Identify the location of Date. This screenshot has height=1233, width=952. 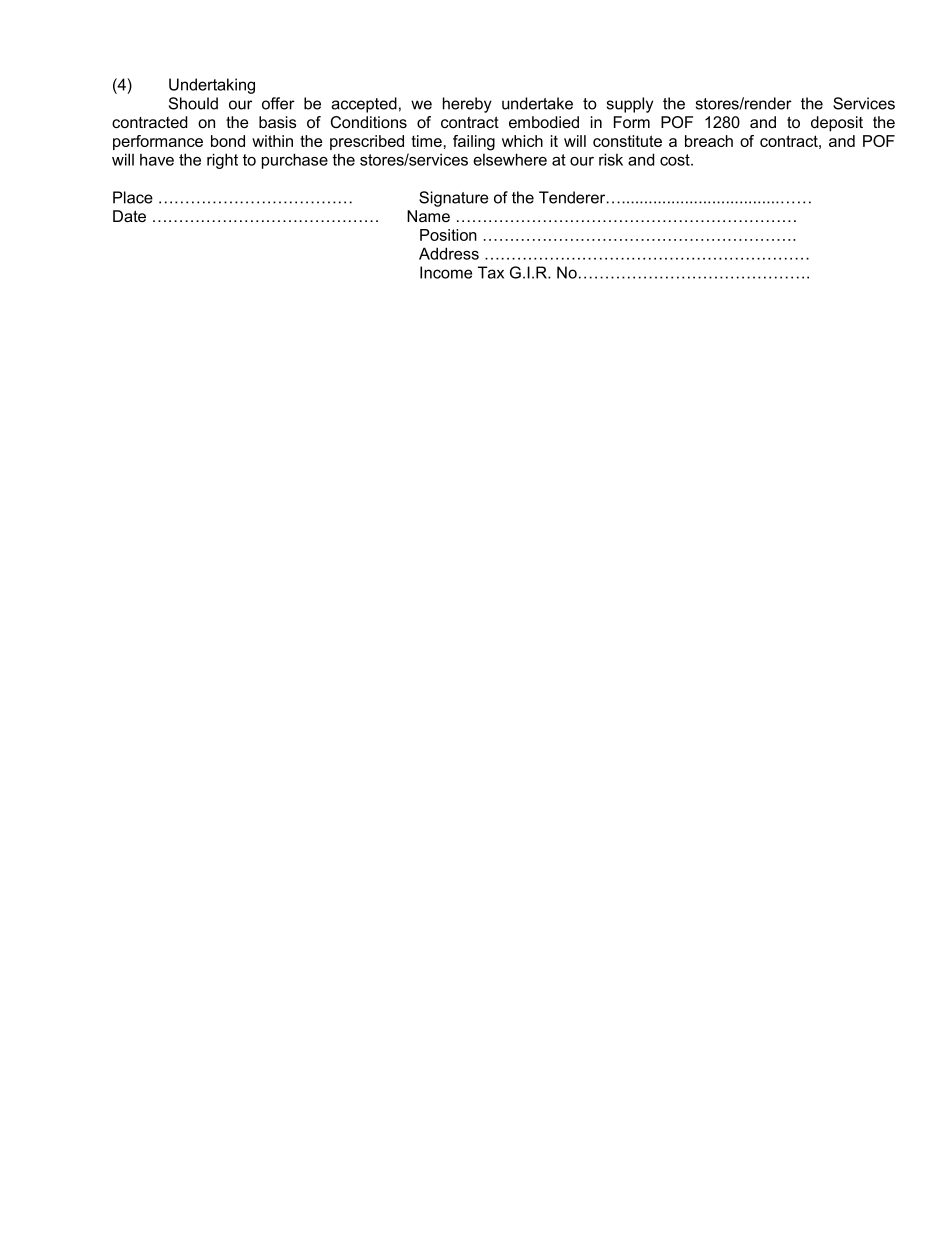
(129, 216).
